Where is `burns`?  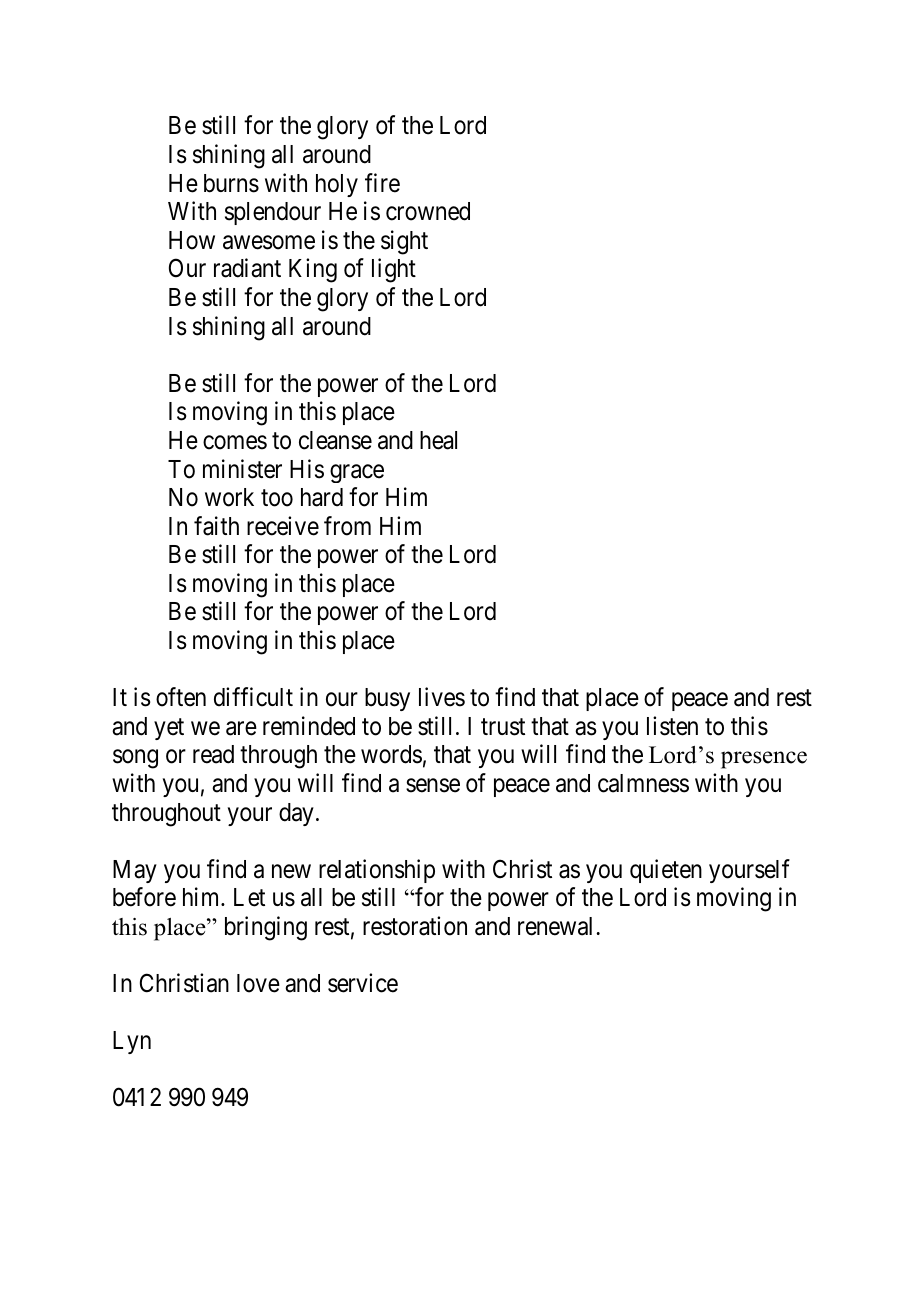 burns is located at coordinates (231, 183).
